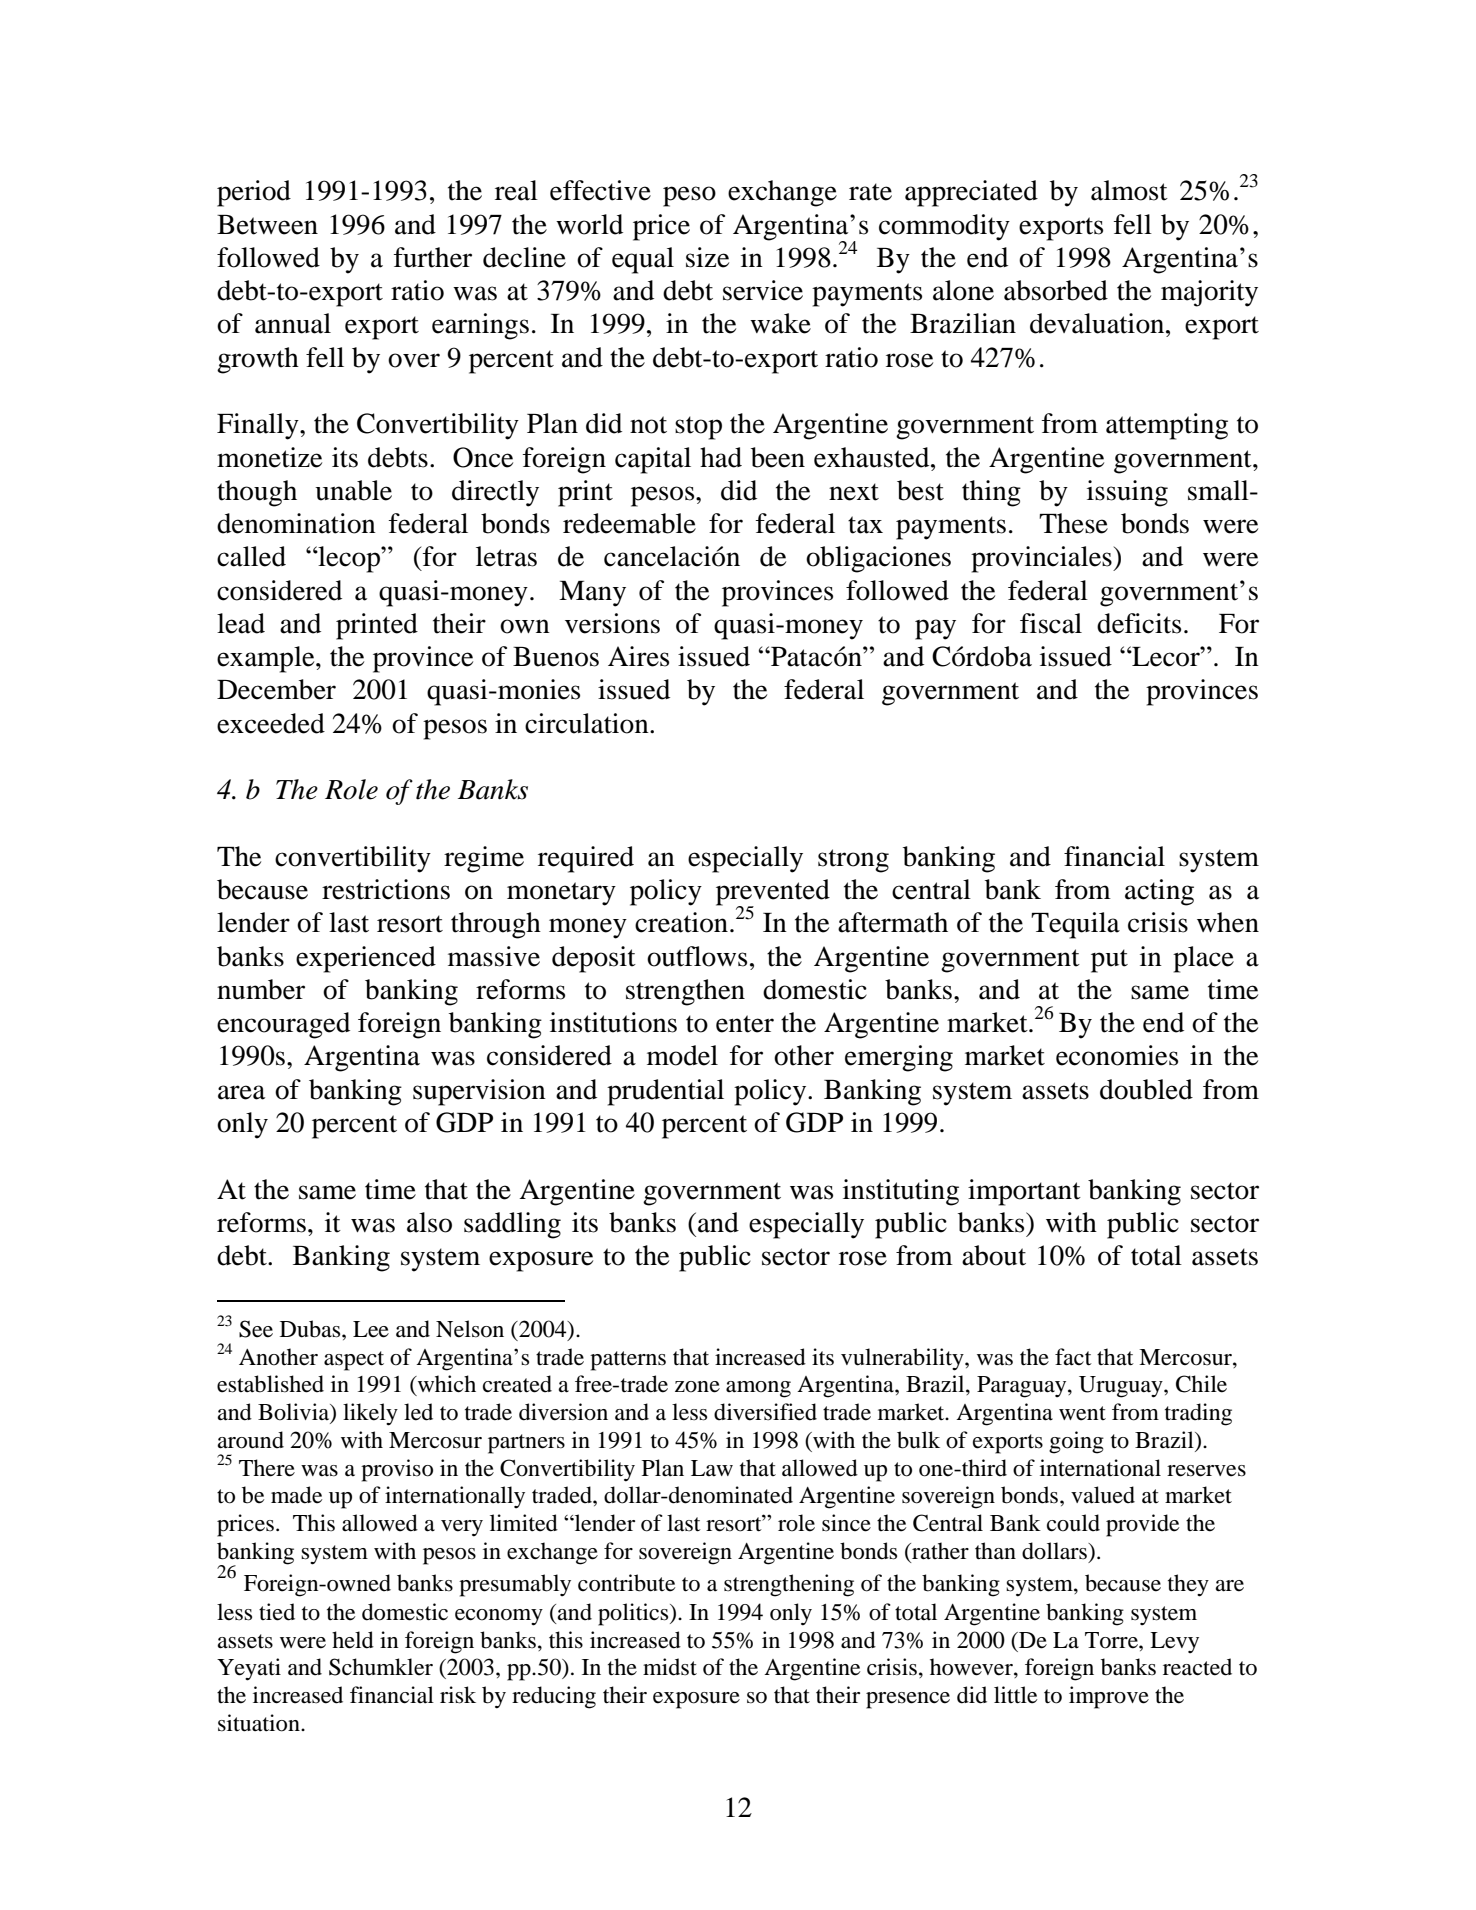 The height and width of the page is (1910, 1476). I want to click on prudential, so click(665, 1092).
